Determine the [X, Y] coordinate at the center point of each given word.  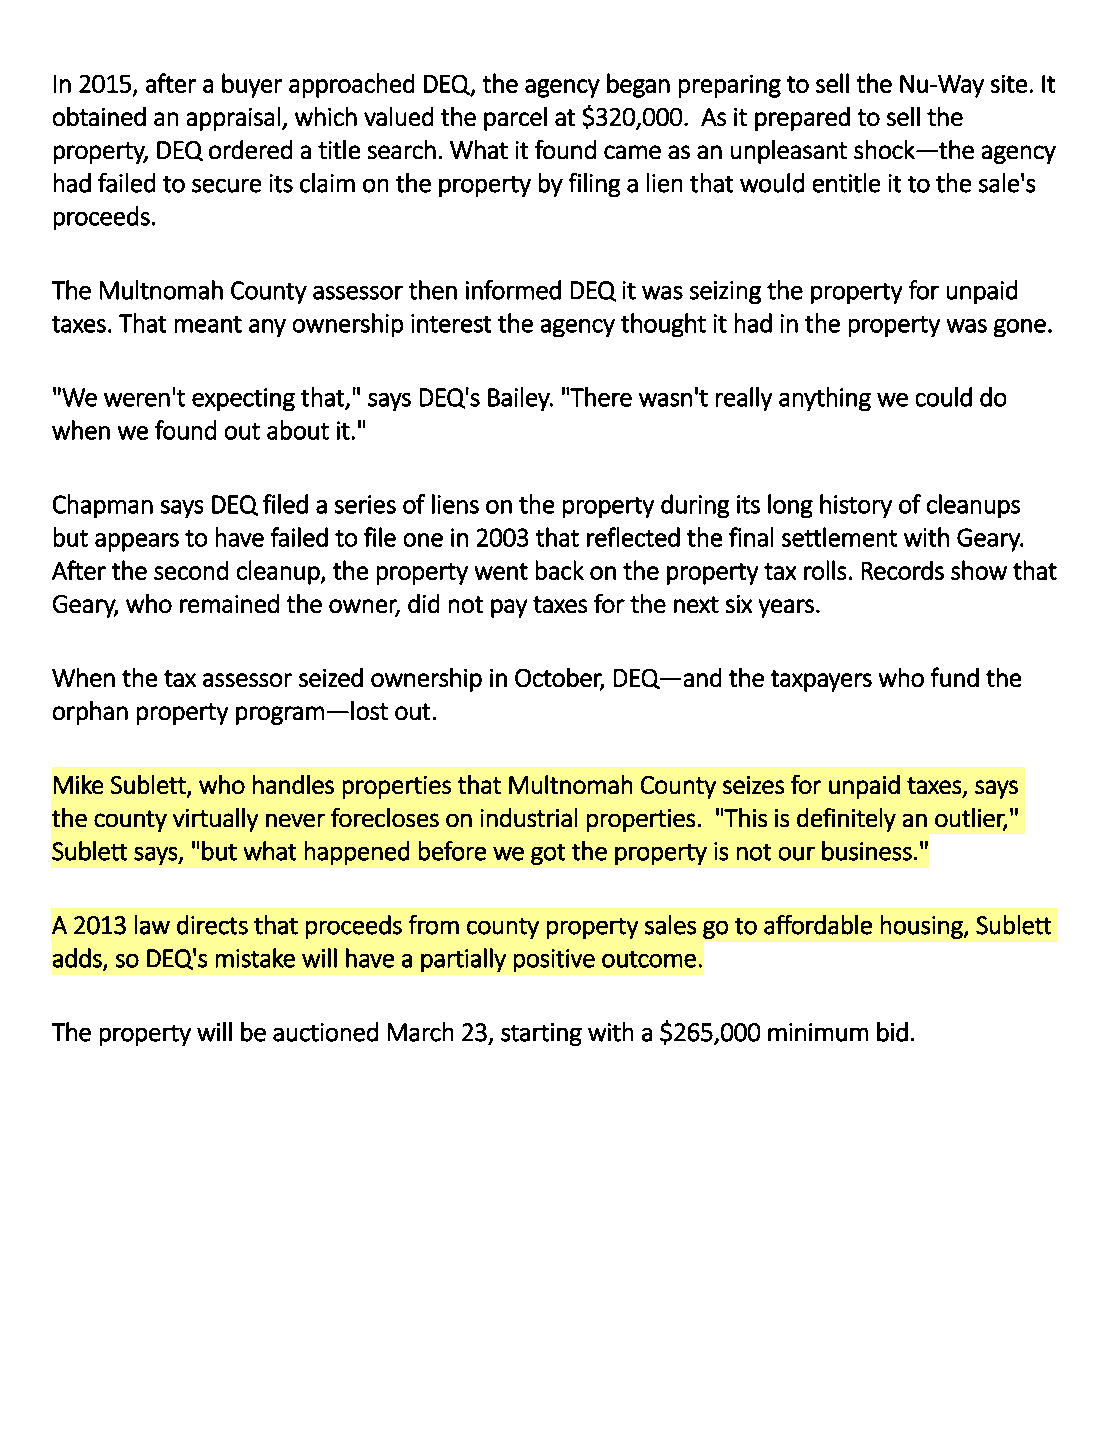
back [560, 570]
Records [903, 570]
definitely [846, 820]
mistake [255, 958]
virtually [215, 820]
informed [513, 290]
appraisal [233, 119]
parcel [515, 119]
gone [1020, 328]
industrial [529, 817]
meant [208, 324]
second [191, 570]
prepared [802, 119]
